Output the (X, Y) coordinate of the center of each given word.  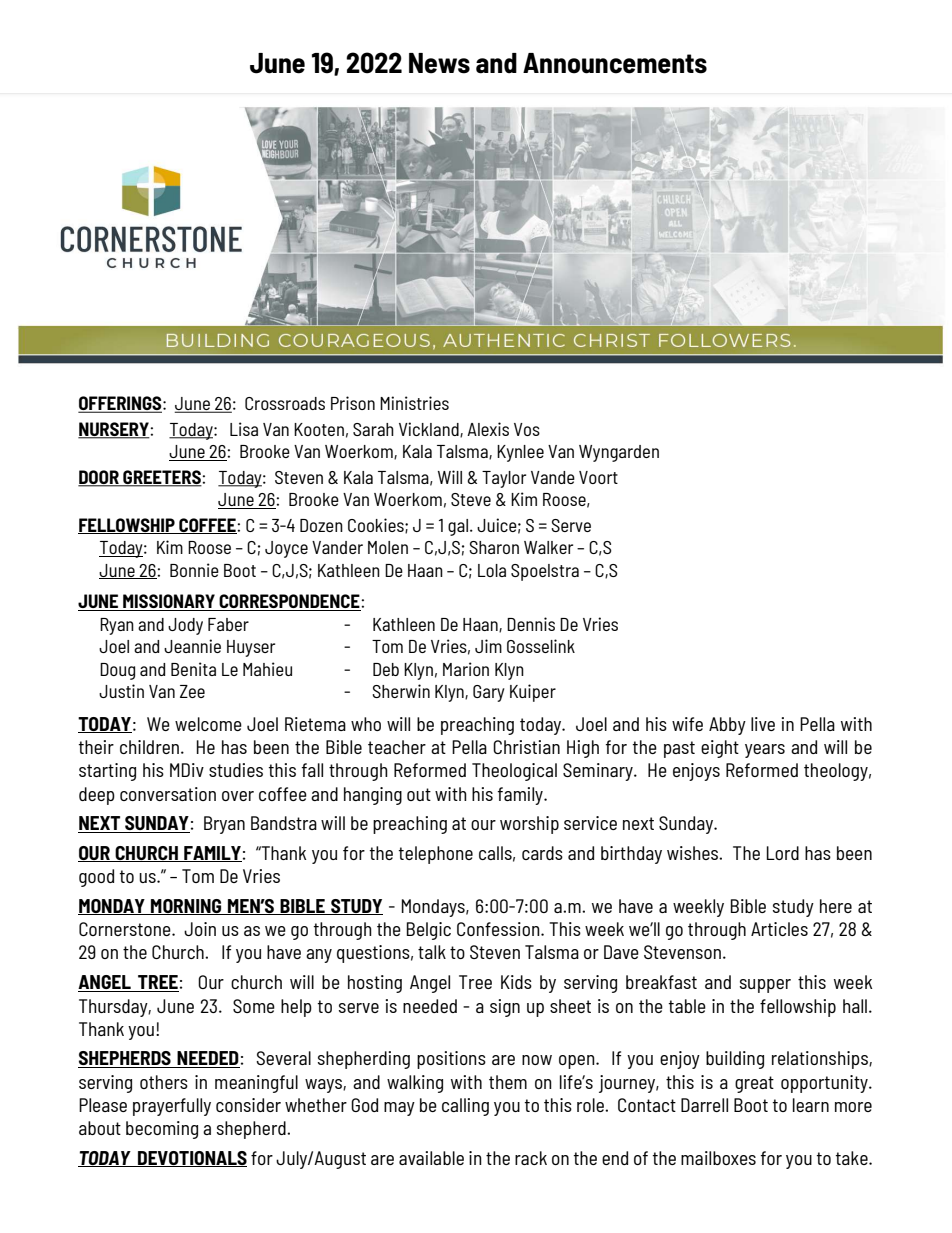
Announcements (615, 63)
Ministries (414, 403)
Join (200, 929)
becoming (162, 1130)
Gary (489, 693)
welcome (208, 724)
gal (458, 527)
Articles (779, 929)
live (763, 724)
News (439, 63)
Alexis (488, 429)
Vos (527, 429)
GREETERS (162, 478)
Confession (499, 929)
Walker (548, 547)
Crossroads (285, 403)
